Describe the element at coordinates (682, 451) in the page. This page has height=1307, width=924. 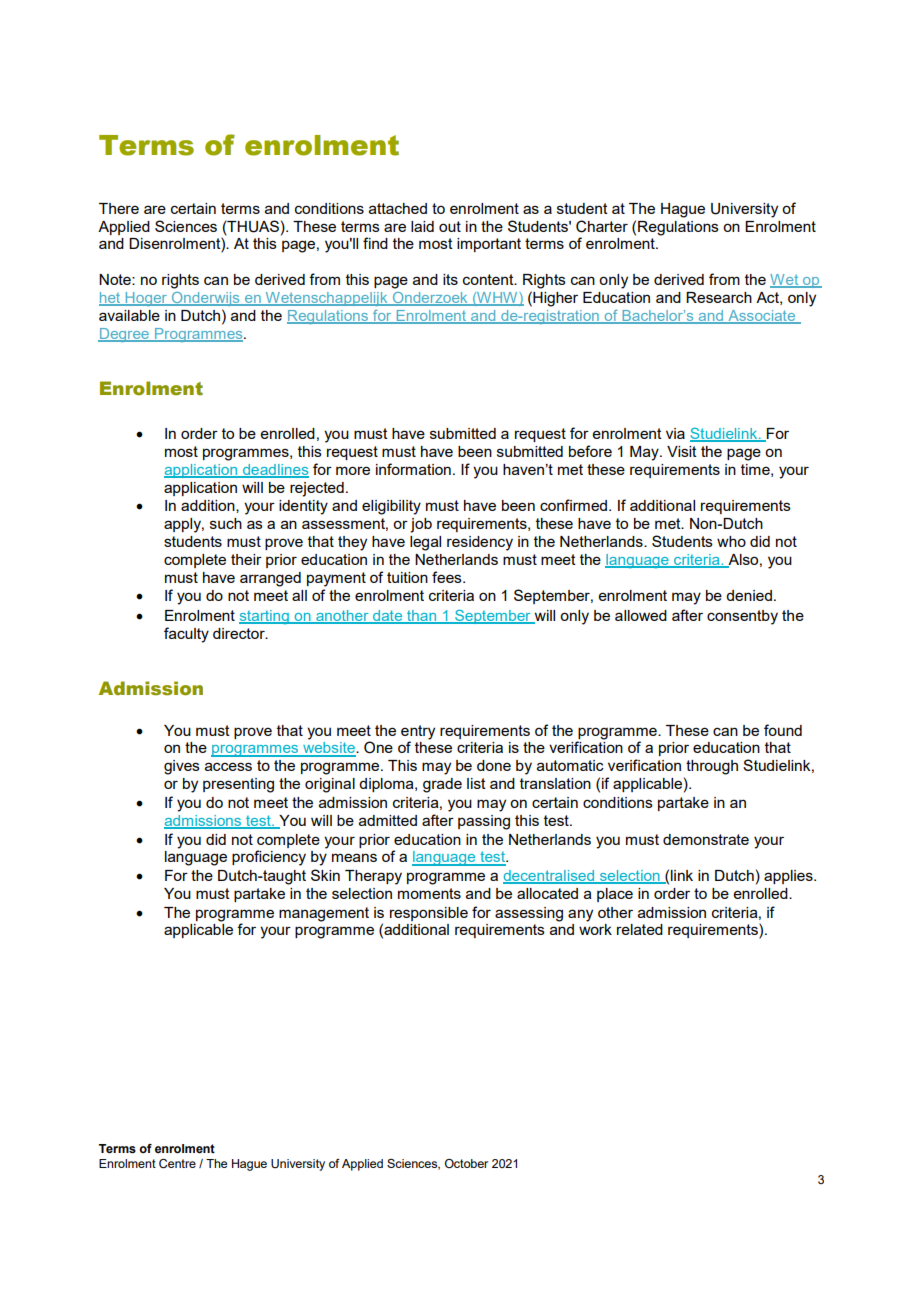
I see `Visit` at that location.
